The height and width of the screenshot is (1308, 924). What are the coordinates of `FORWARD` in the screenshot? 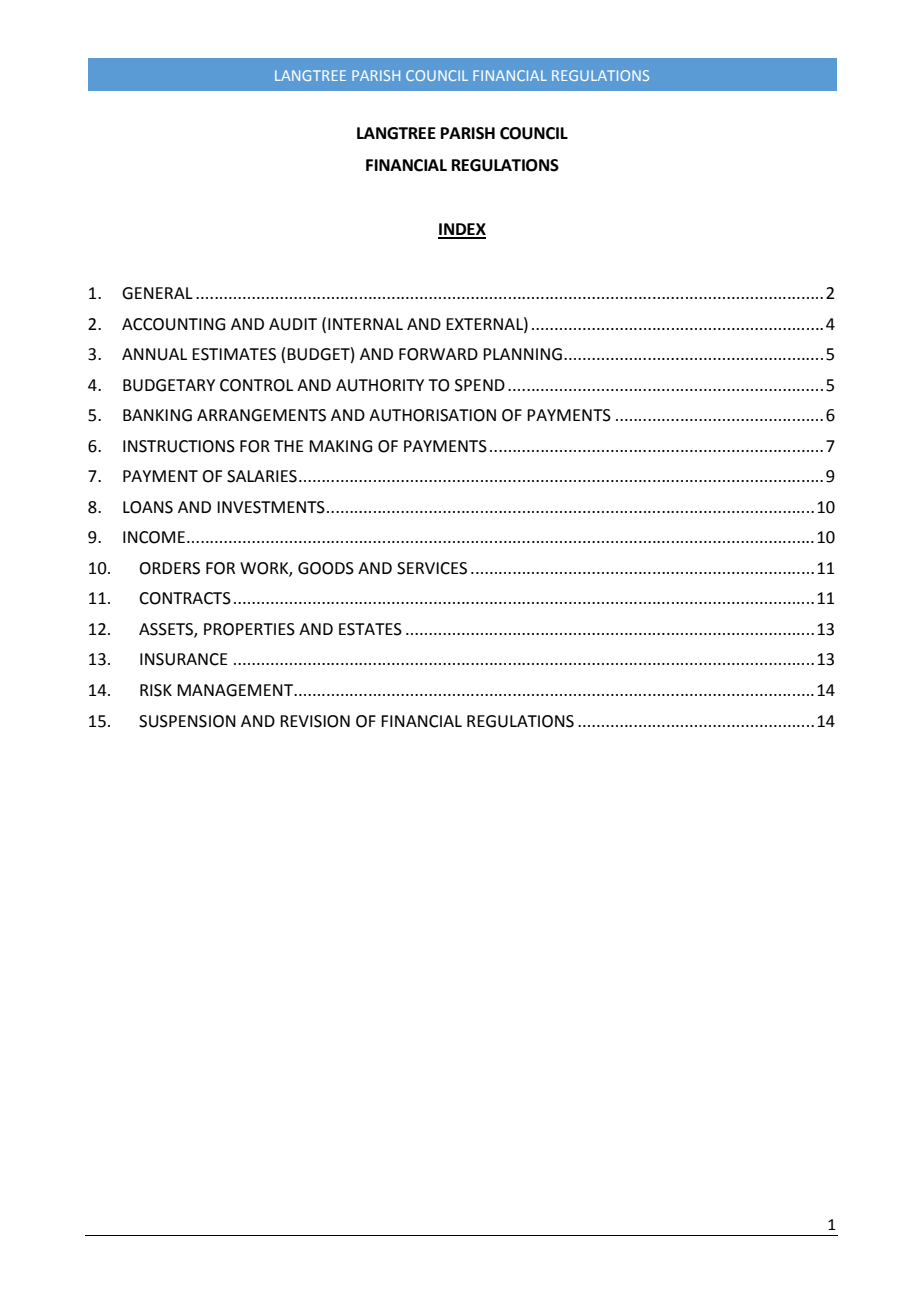 It's located at (438, 354).
